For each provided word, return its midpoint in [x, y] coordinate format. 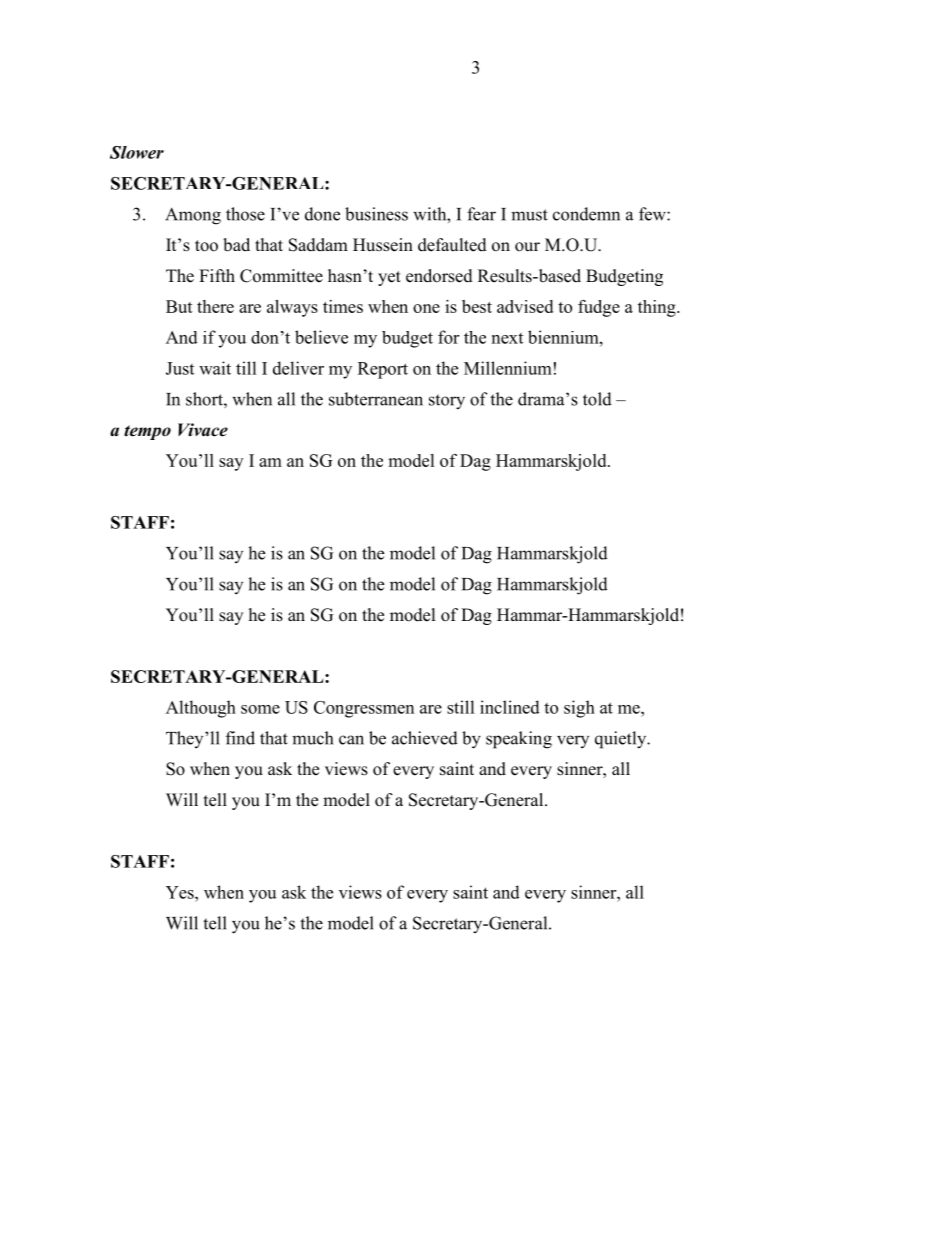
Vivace [203, 430]
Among [193, 216]
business [376, 214]
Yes [181, 892]
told [597, 399]
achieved [425, 738]
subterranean [376, 399]
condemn [586, 214]
